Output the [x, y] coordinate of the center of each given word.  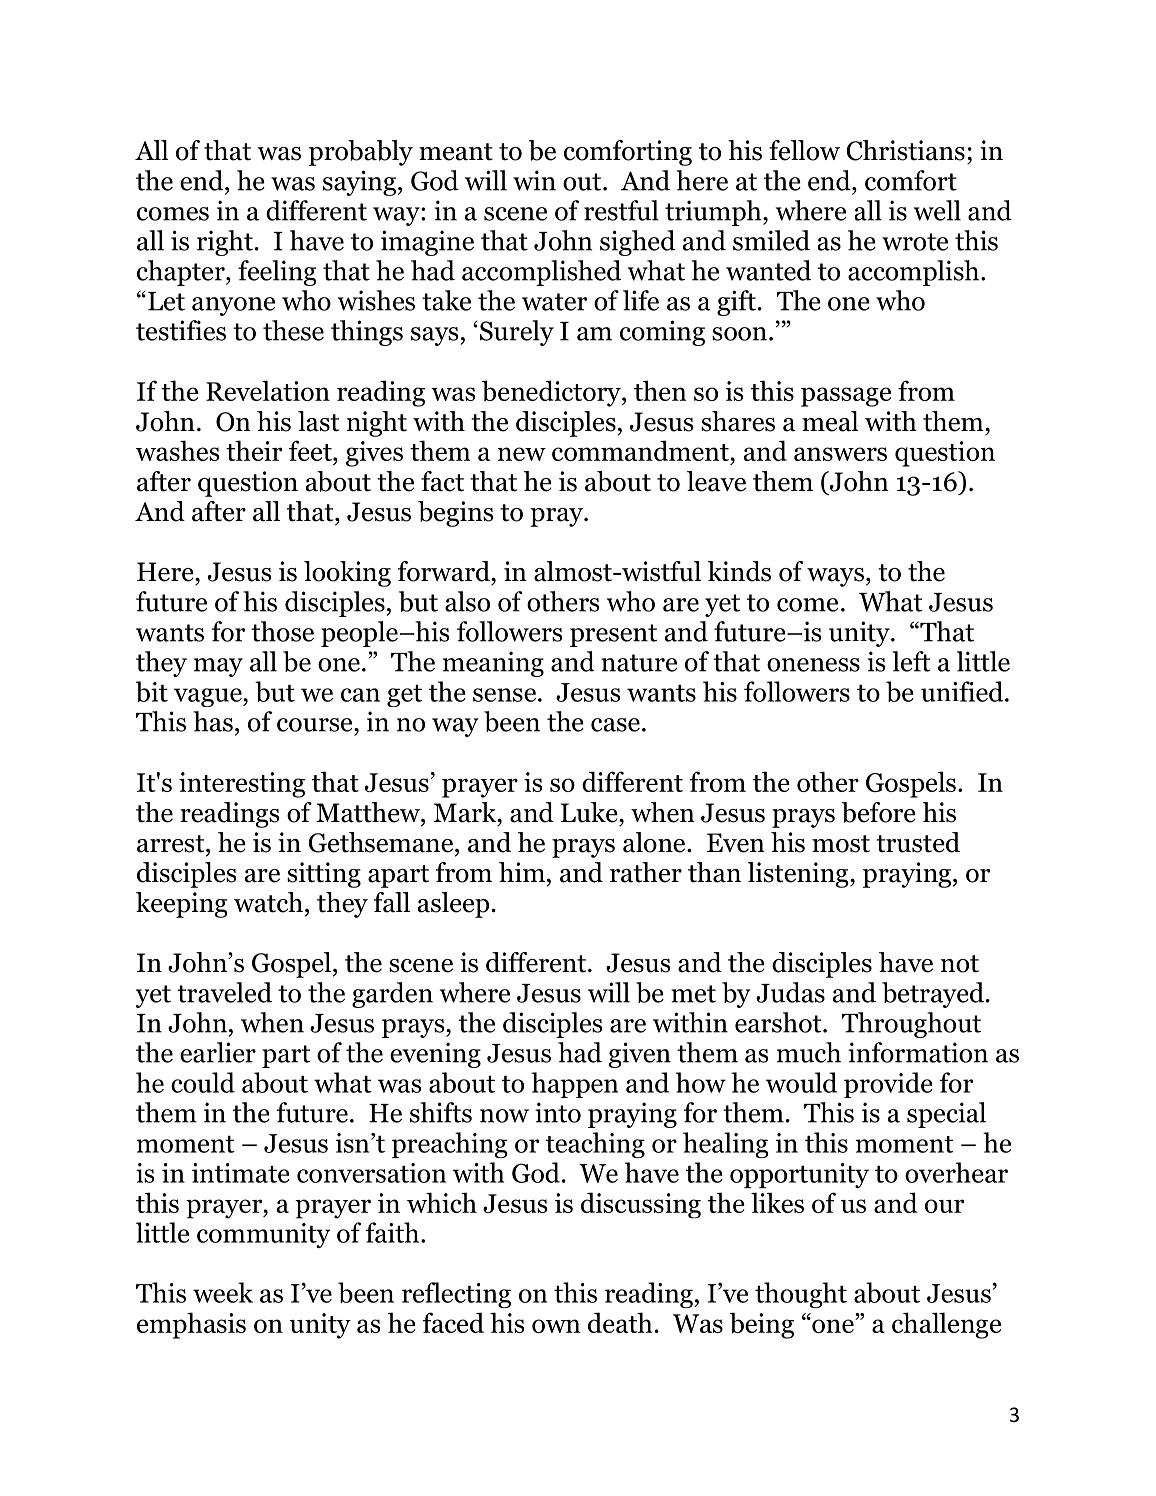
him [522, 872]
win [534, 180]
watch [268, 902]
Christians [905, 150]
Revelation [268, 390]
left [911, 661]
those [282, 631]
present [613, 635]
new [522, 454]
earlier [218, 1052]
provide [888, 1085]
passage [846, 397]
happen [574, 1085]
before [879, 812]
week [223, 1292]
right [225, 243]
